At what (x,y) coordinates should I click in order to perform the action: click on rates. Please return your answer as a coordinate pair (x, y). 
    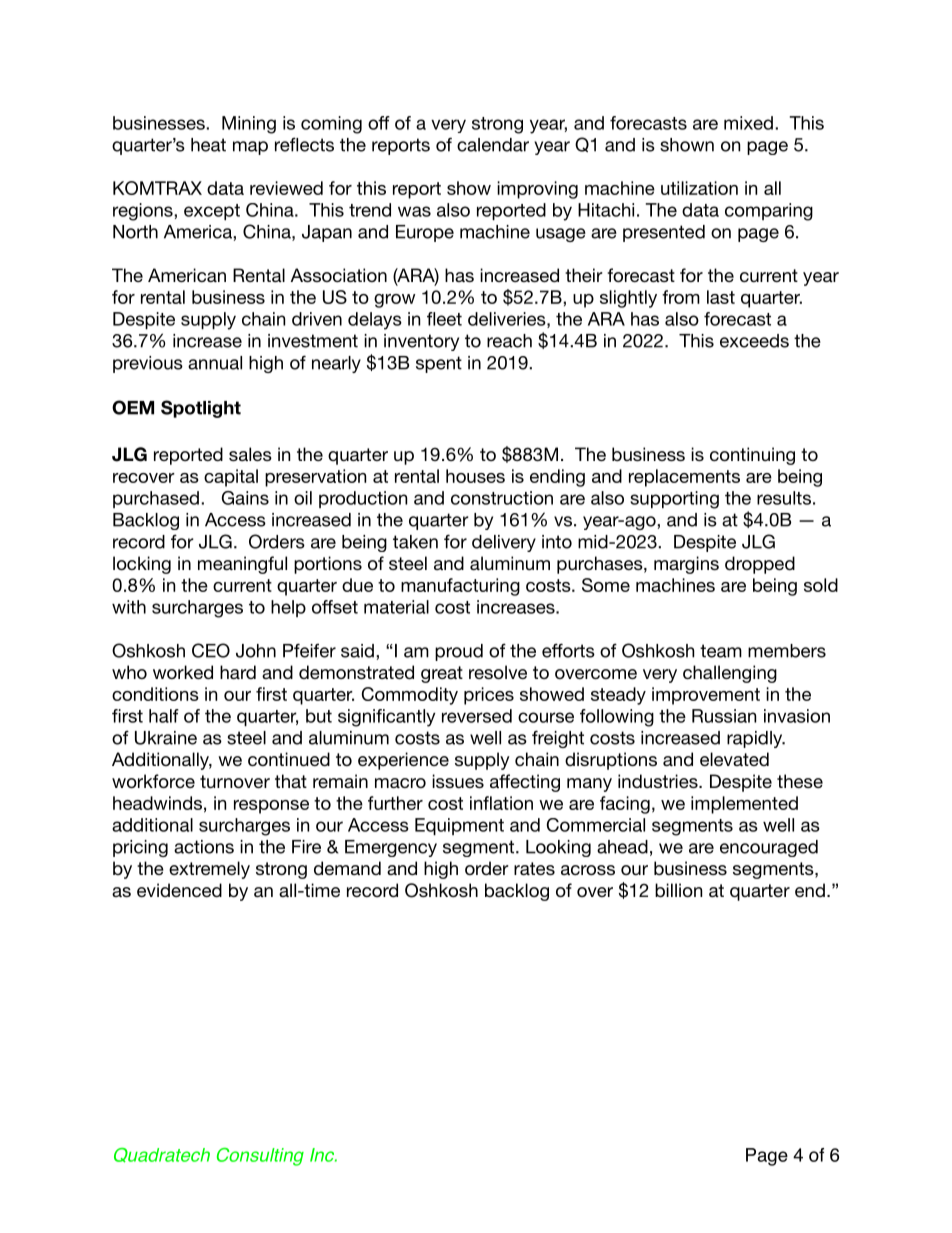
    Looking at the image, I should click on (534, 868).
